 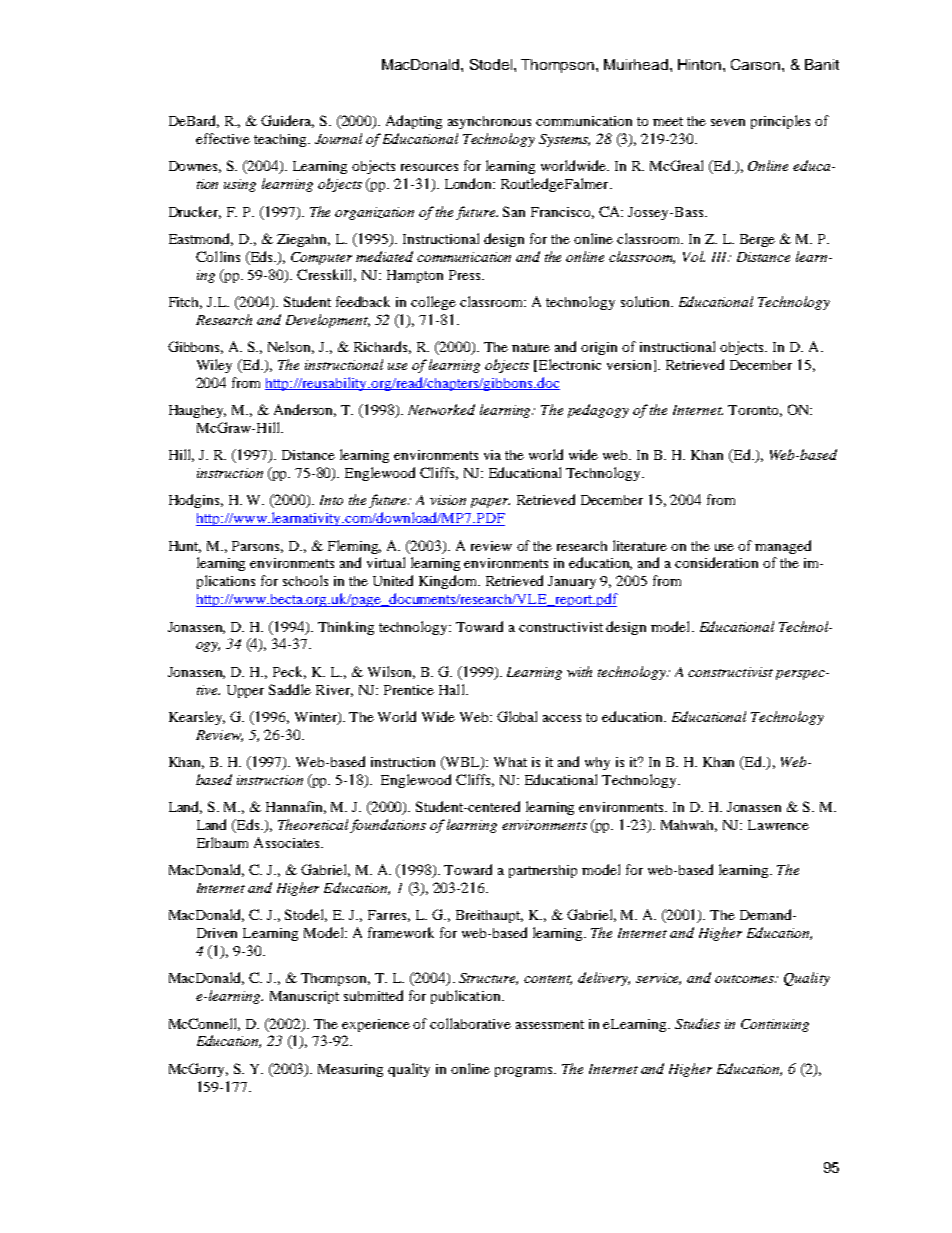 I want to click on January, so click(x=572, y=582).
